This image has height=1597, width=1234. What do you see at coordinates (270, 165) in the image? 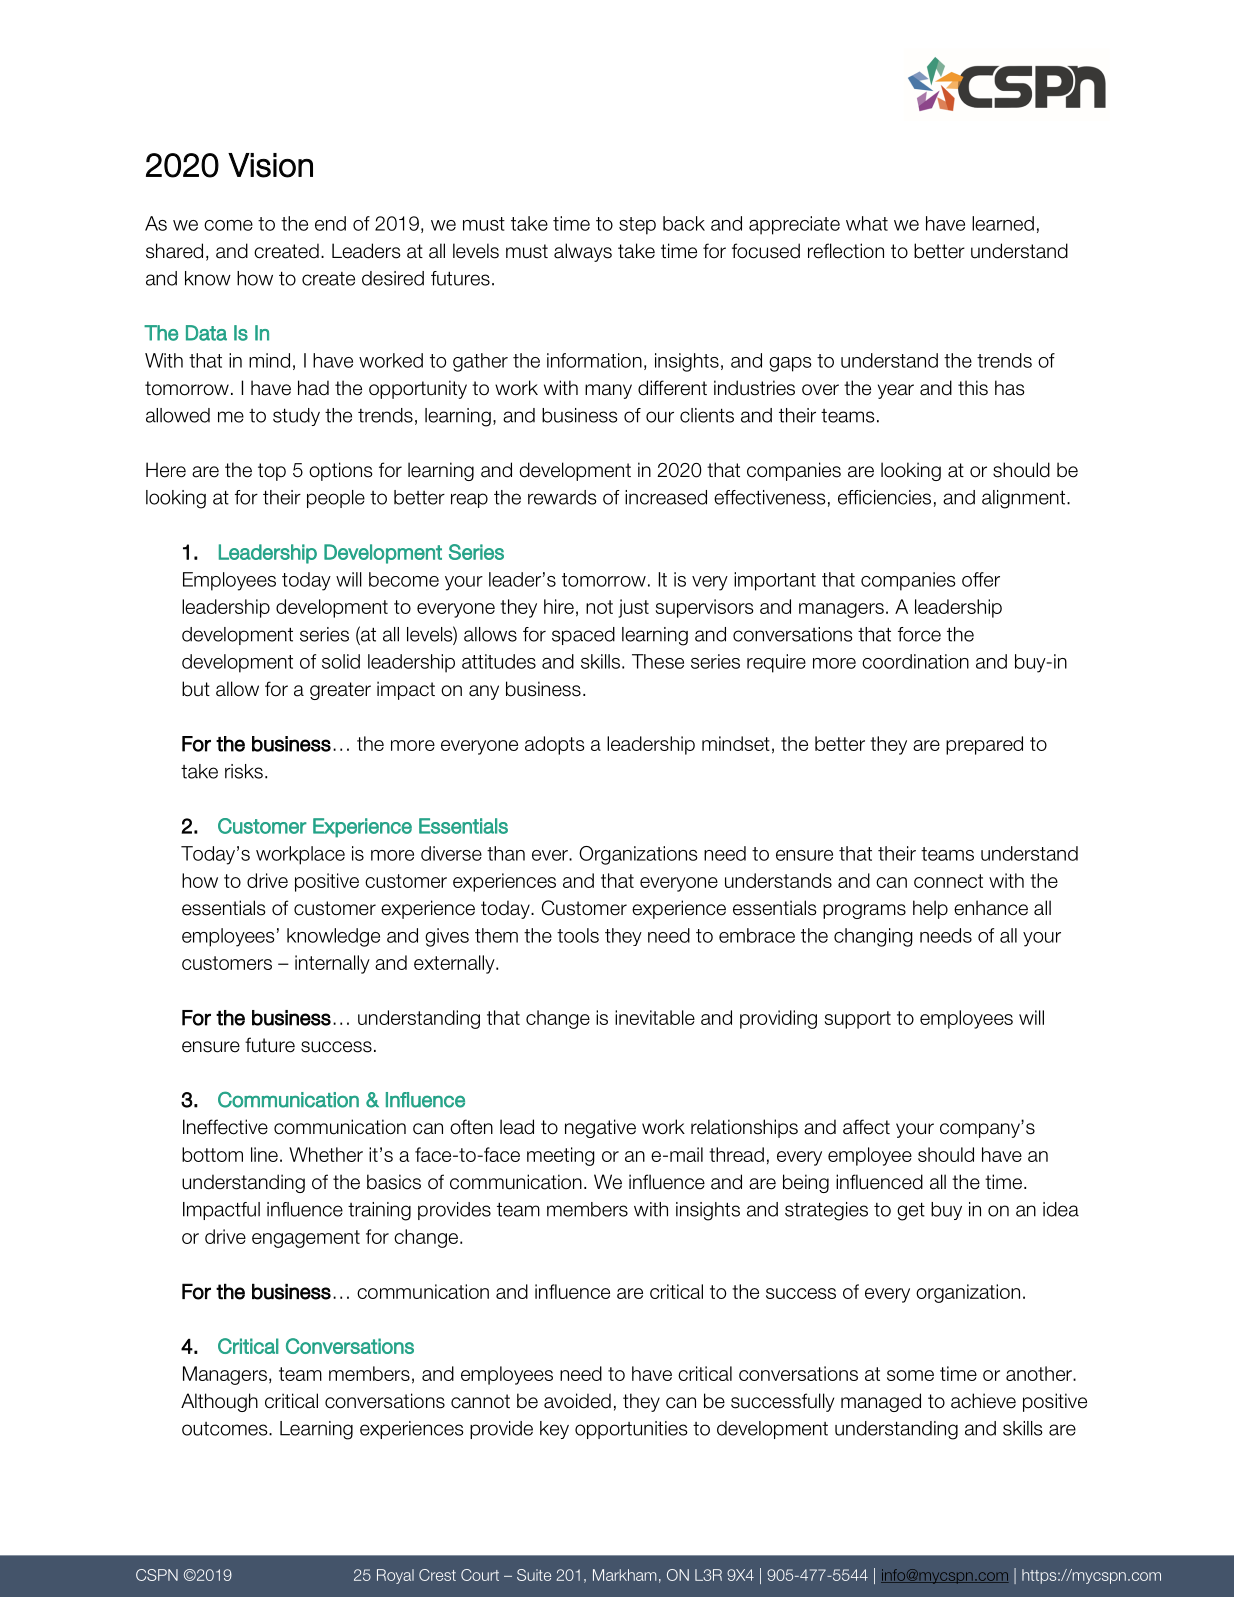
I see `Vision` at bounding box center [270, 165].
